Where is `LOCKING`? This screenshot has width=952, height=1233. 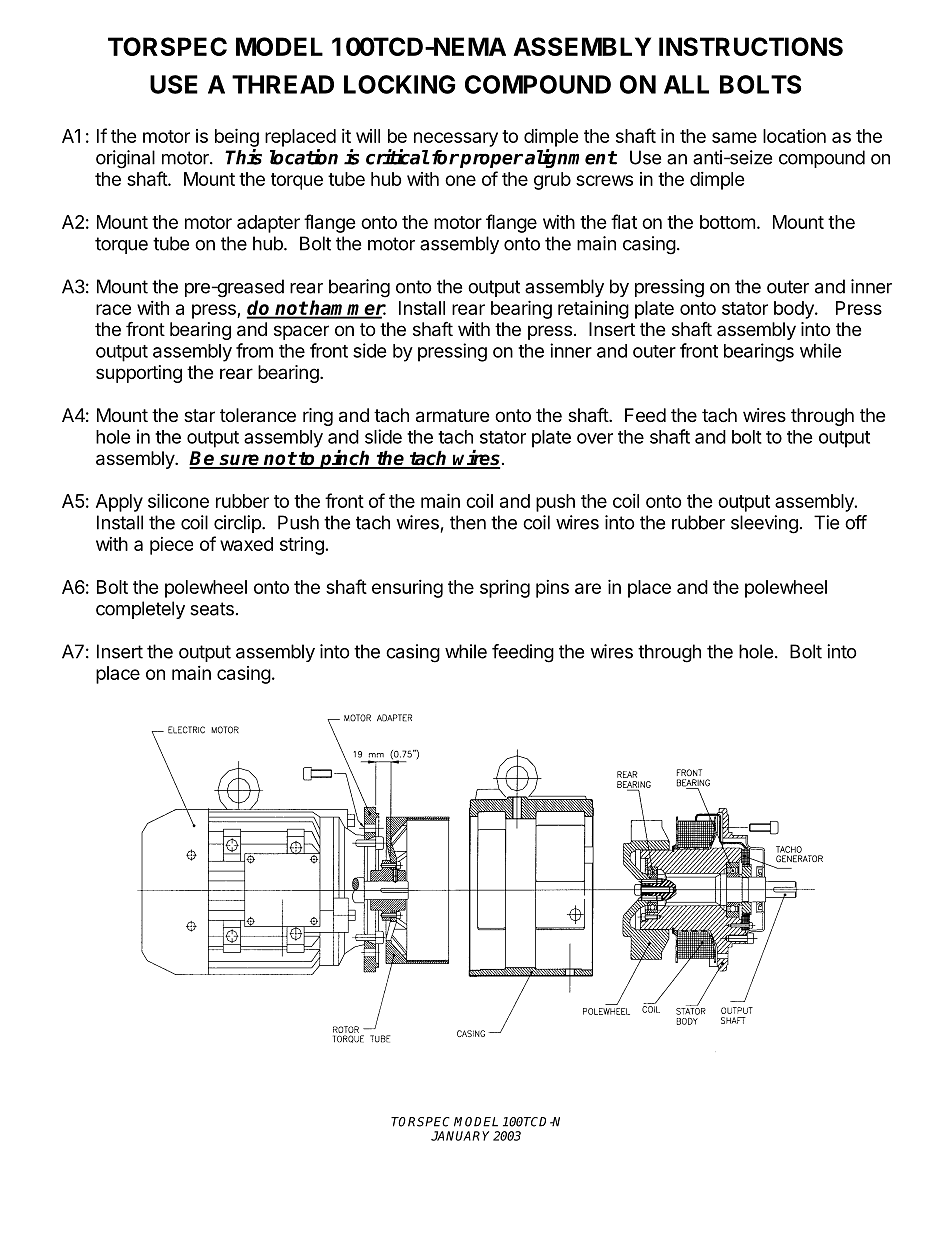 LOCKING is located at coordinates (399, 84).
